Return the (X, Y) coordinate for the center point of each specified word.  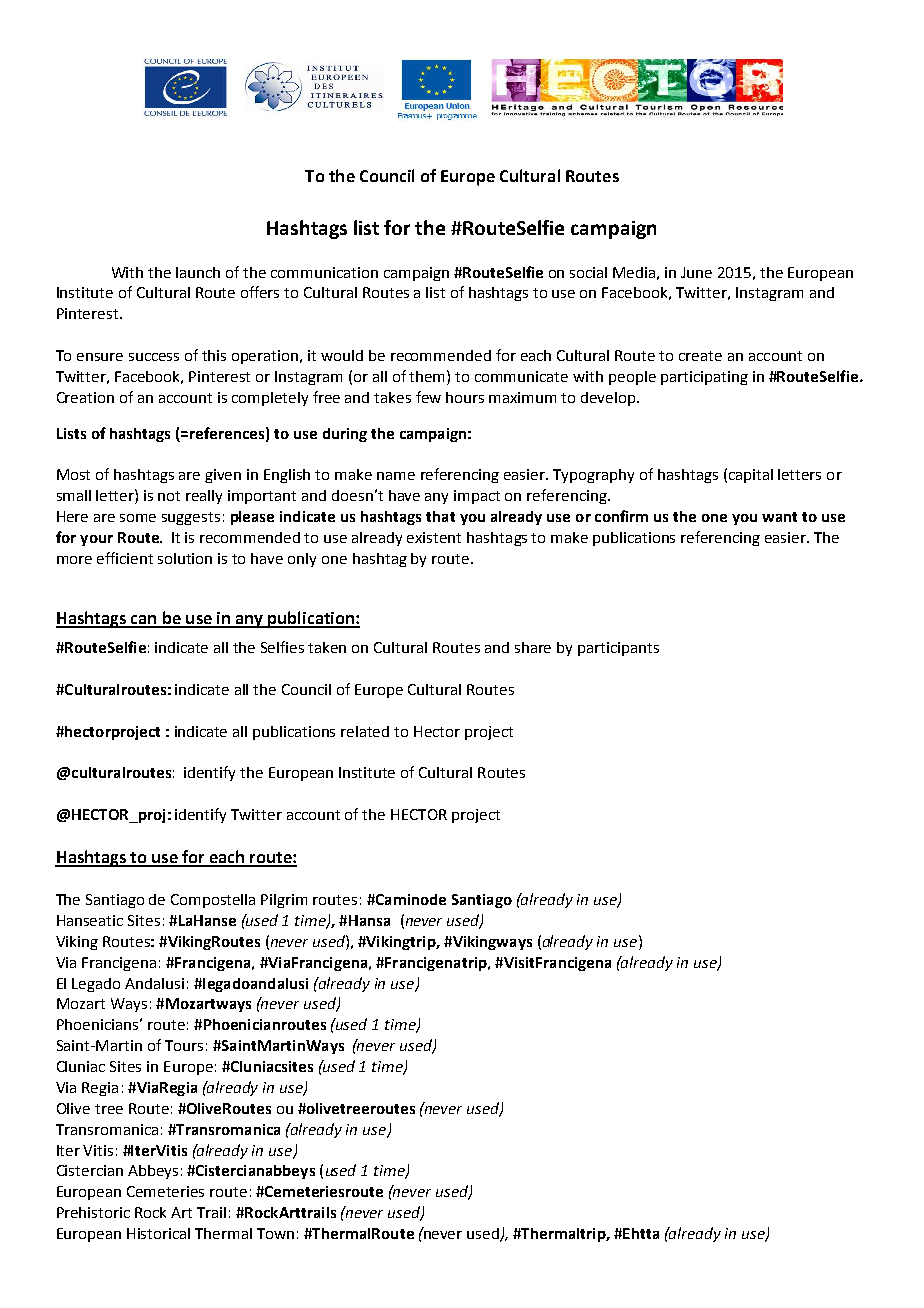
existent (434, 537)
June (696, 272)
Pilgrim (284, 901)
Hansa (369, 920)
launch (198, 272)
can (144, 621)
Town (275, 1233)
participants (618, 649)
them (428, 376)
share (533, 647)
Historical (158, 1233)
